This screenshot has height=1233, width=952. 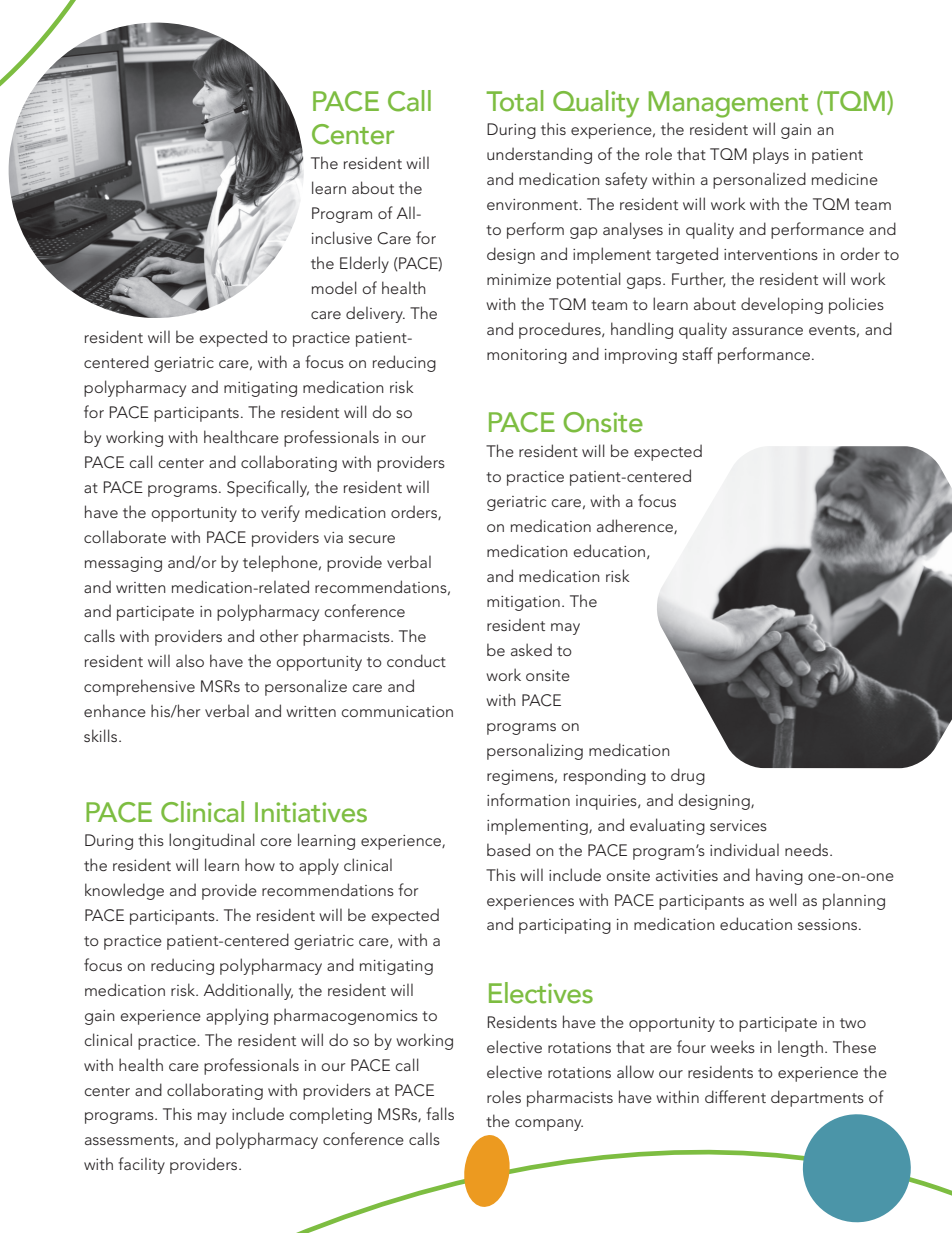 I want to click on verify, so click(x=280, y=513).
